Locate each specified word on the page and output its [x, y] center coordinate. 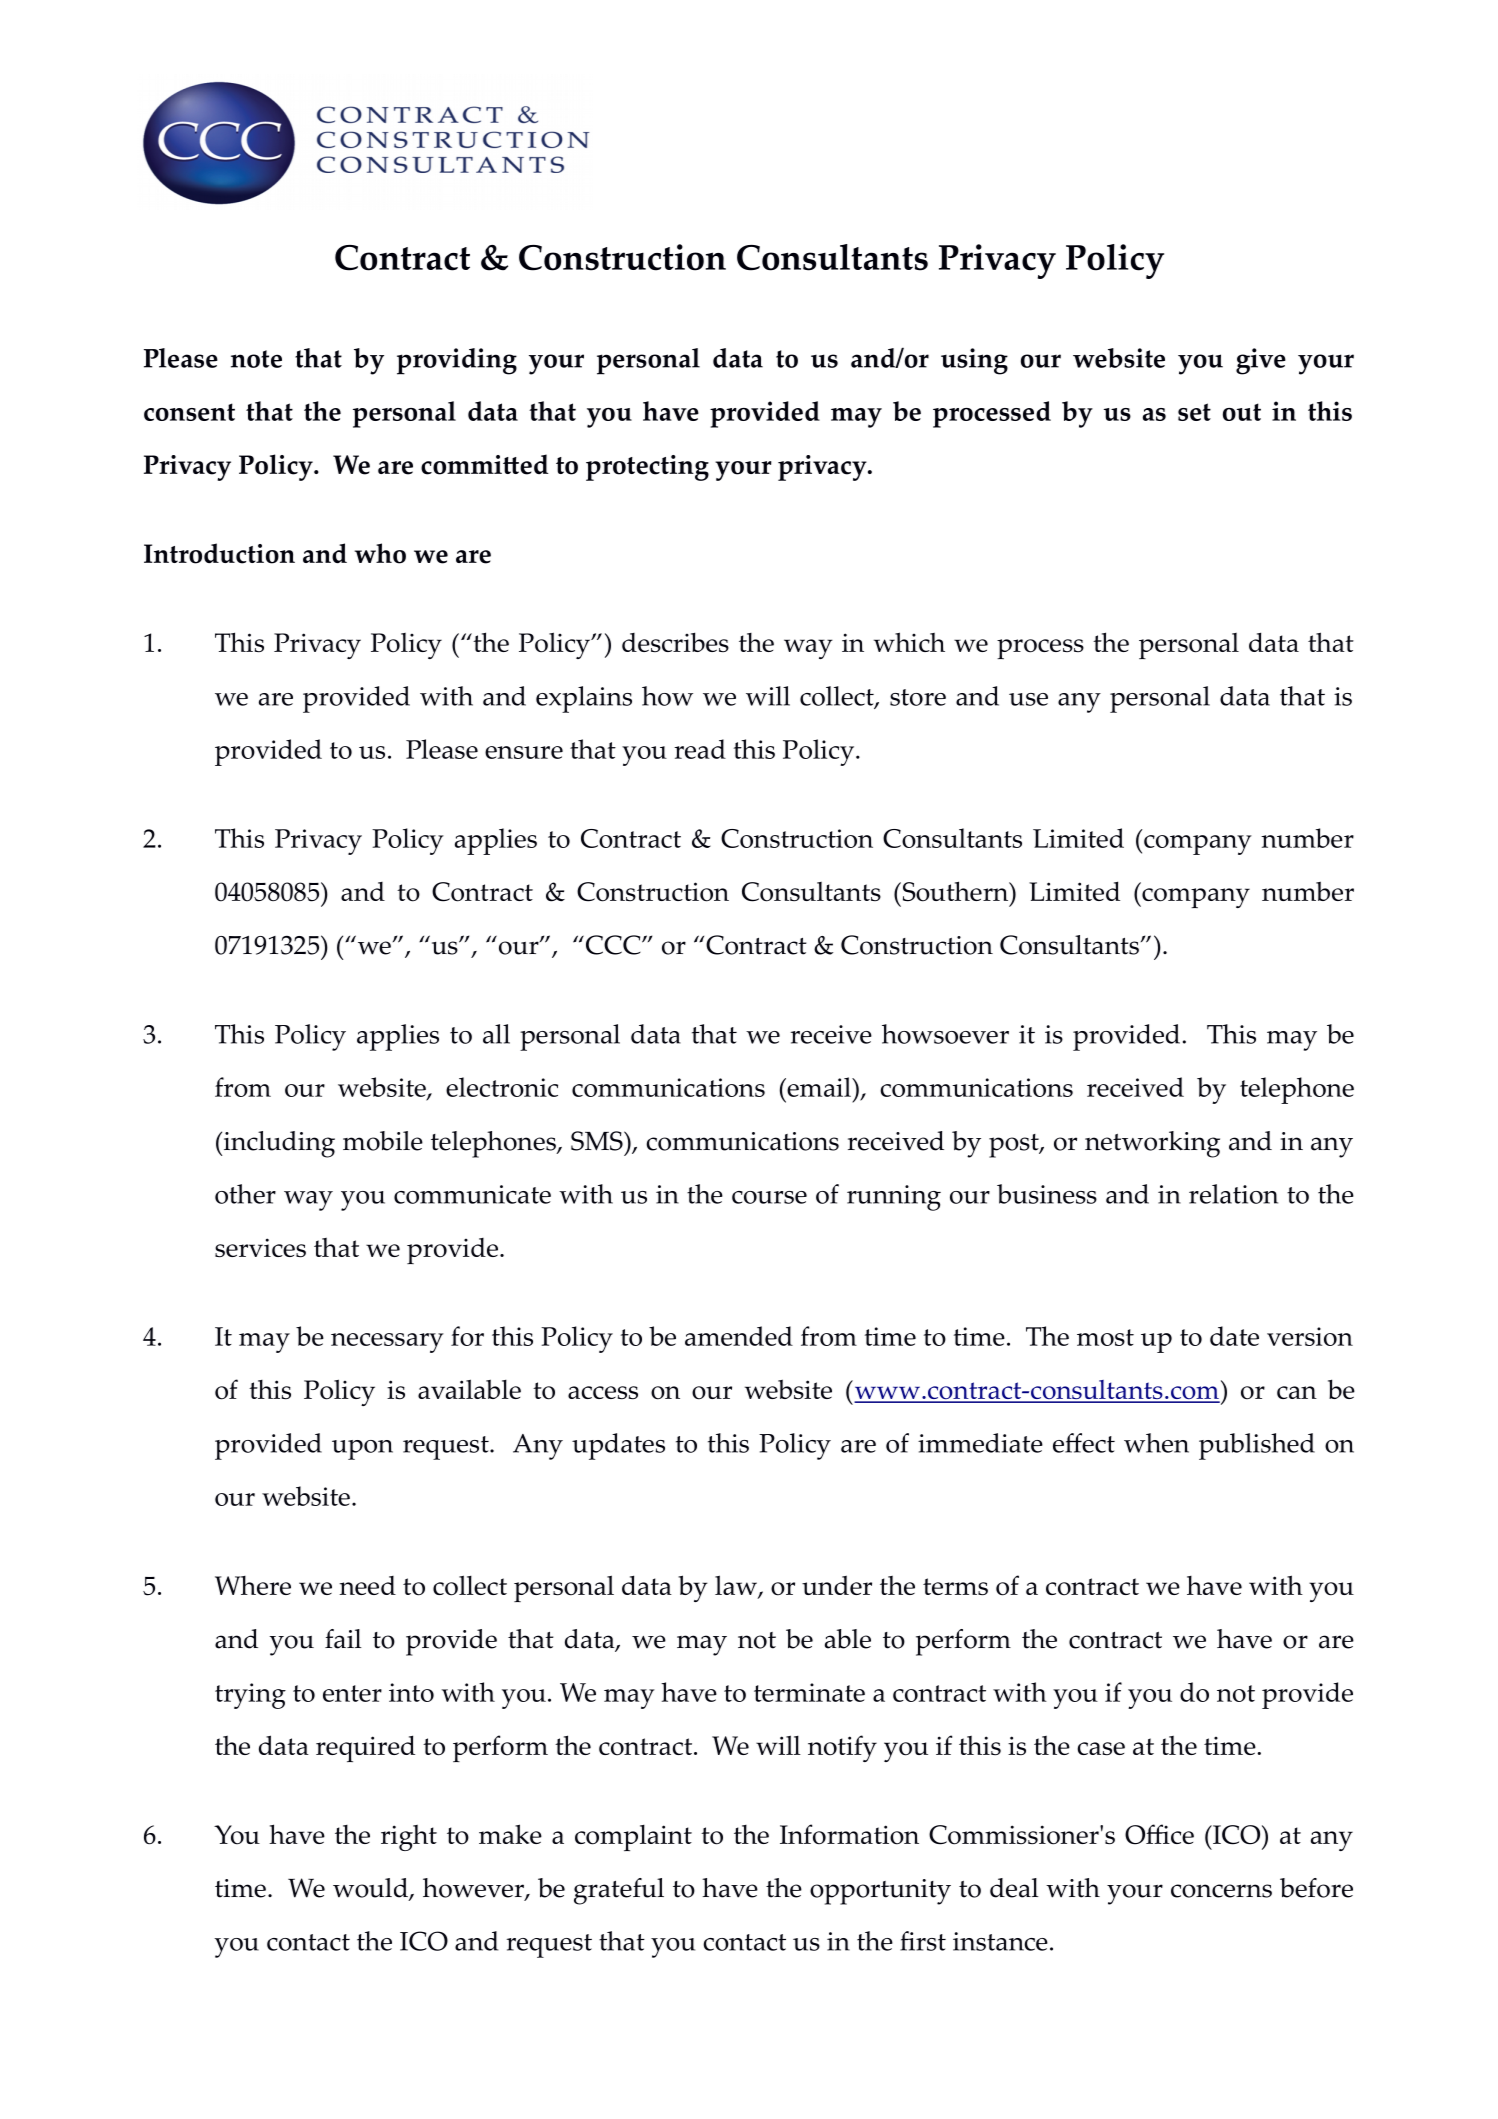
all [496, 1034]
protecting [647, 468]
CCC [614, 945]
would [371, 1889]
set [1194, 412]
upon [362, 1450]
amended [739, 1336]
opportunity [880, 1892]
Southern [955, 891]
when [1156, 1443]
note [256, 359]
